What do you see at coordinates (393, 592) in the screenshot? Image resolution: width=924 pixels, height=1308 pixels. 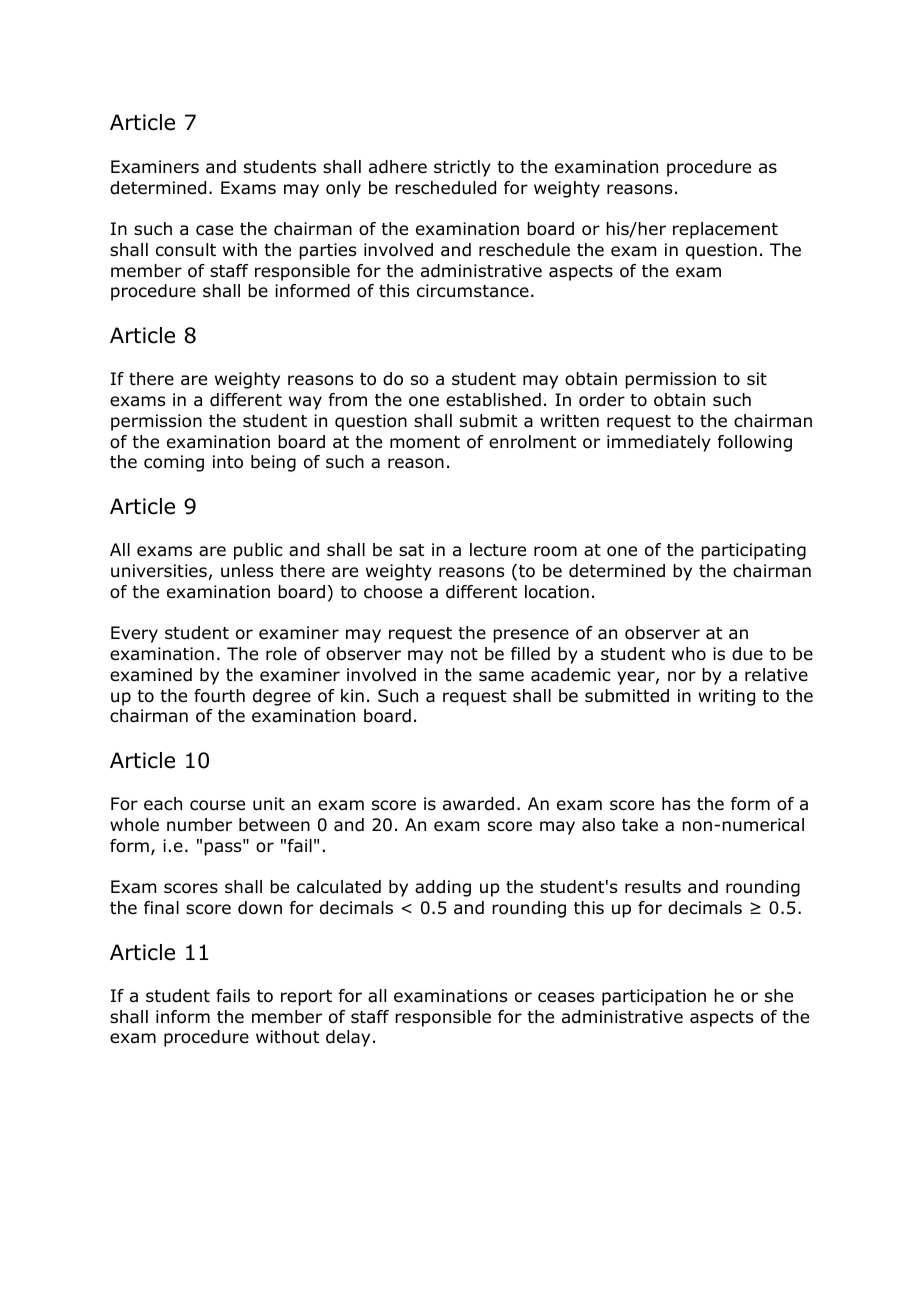 I see `choose` at bounding box center [393, 592].
